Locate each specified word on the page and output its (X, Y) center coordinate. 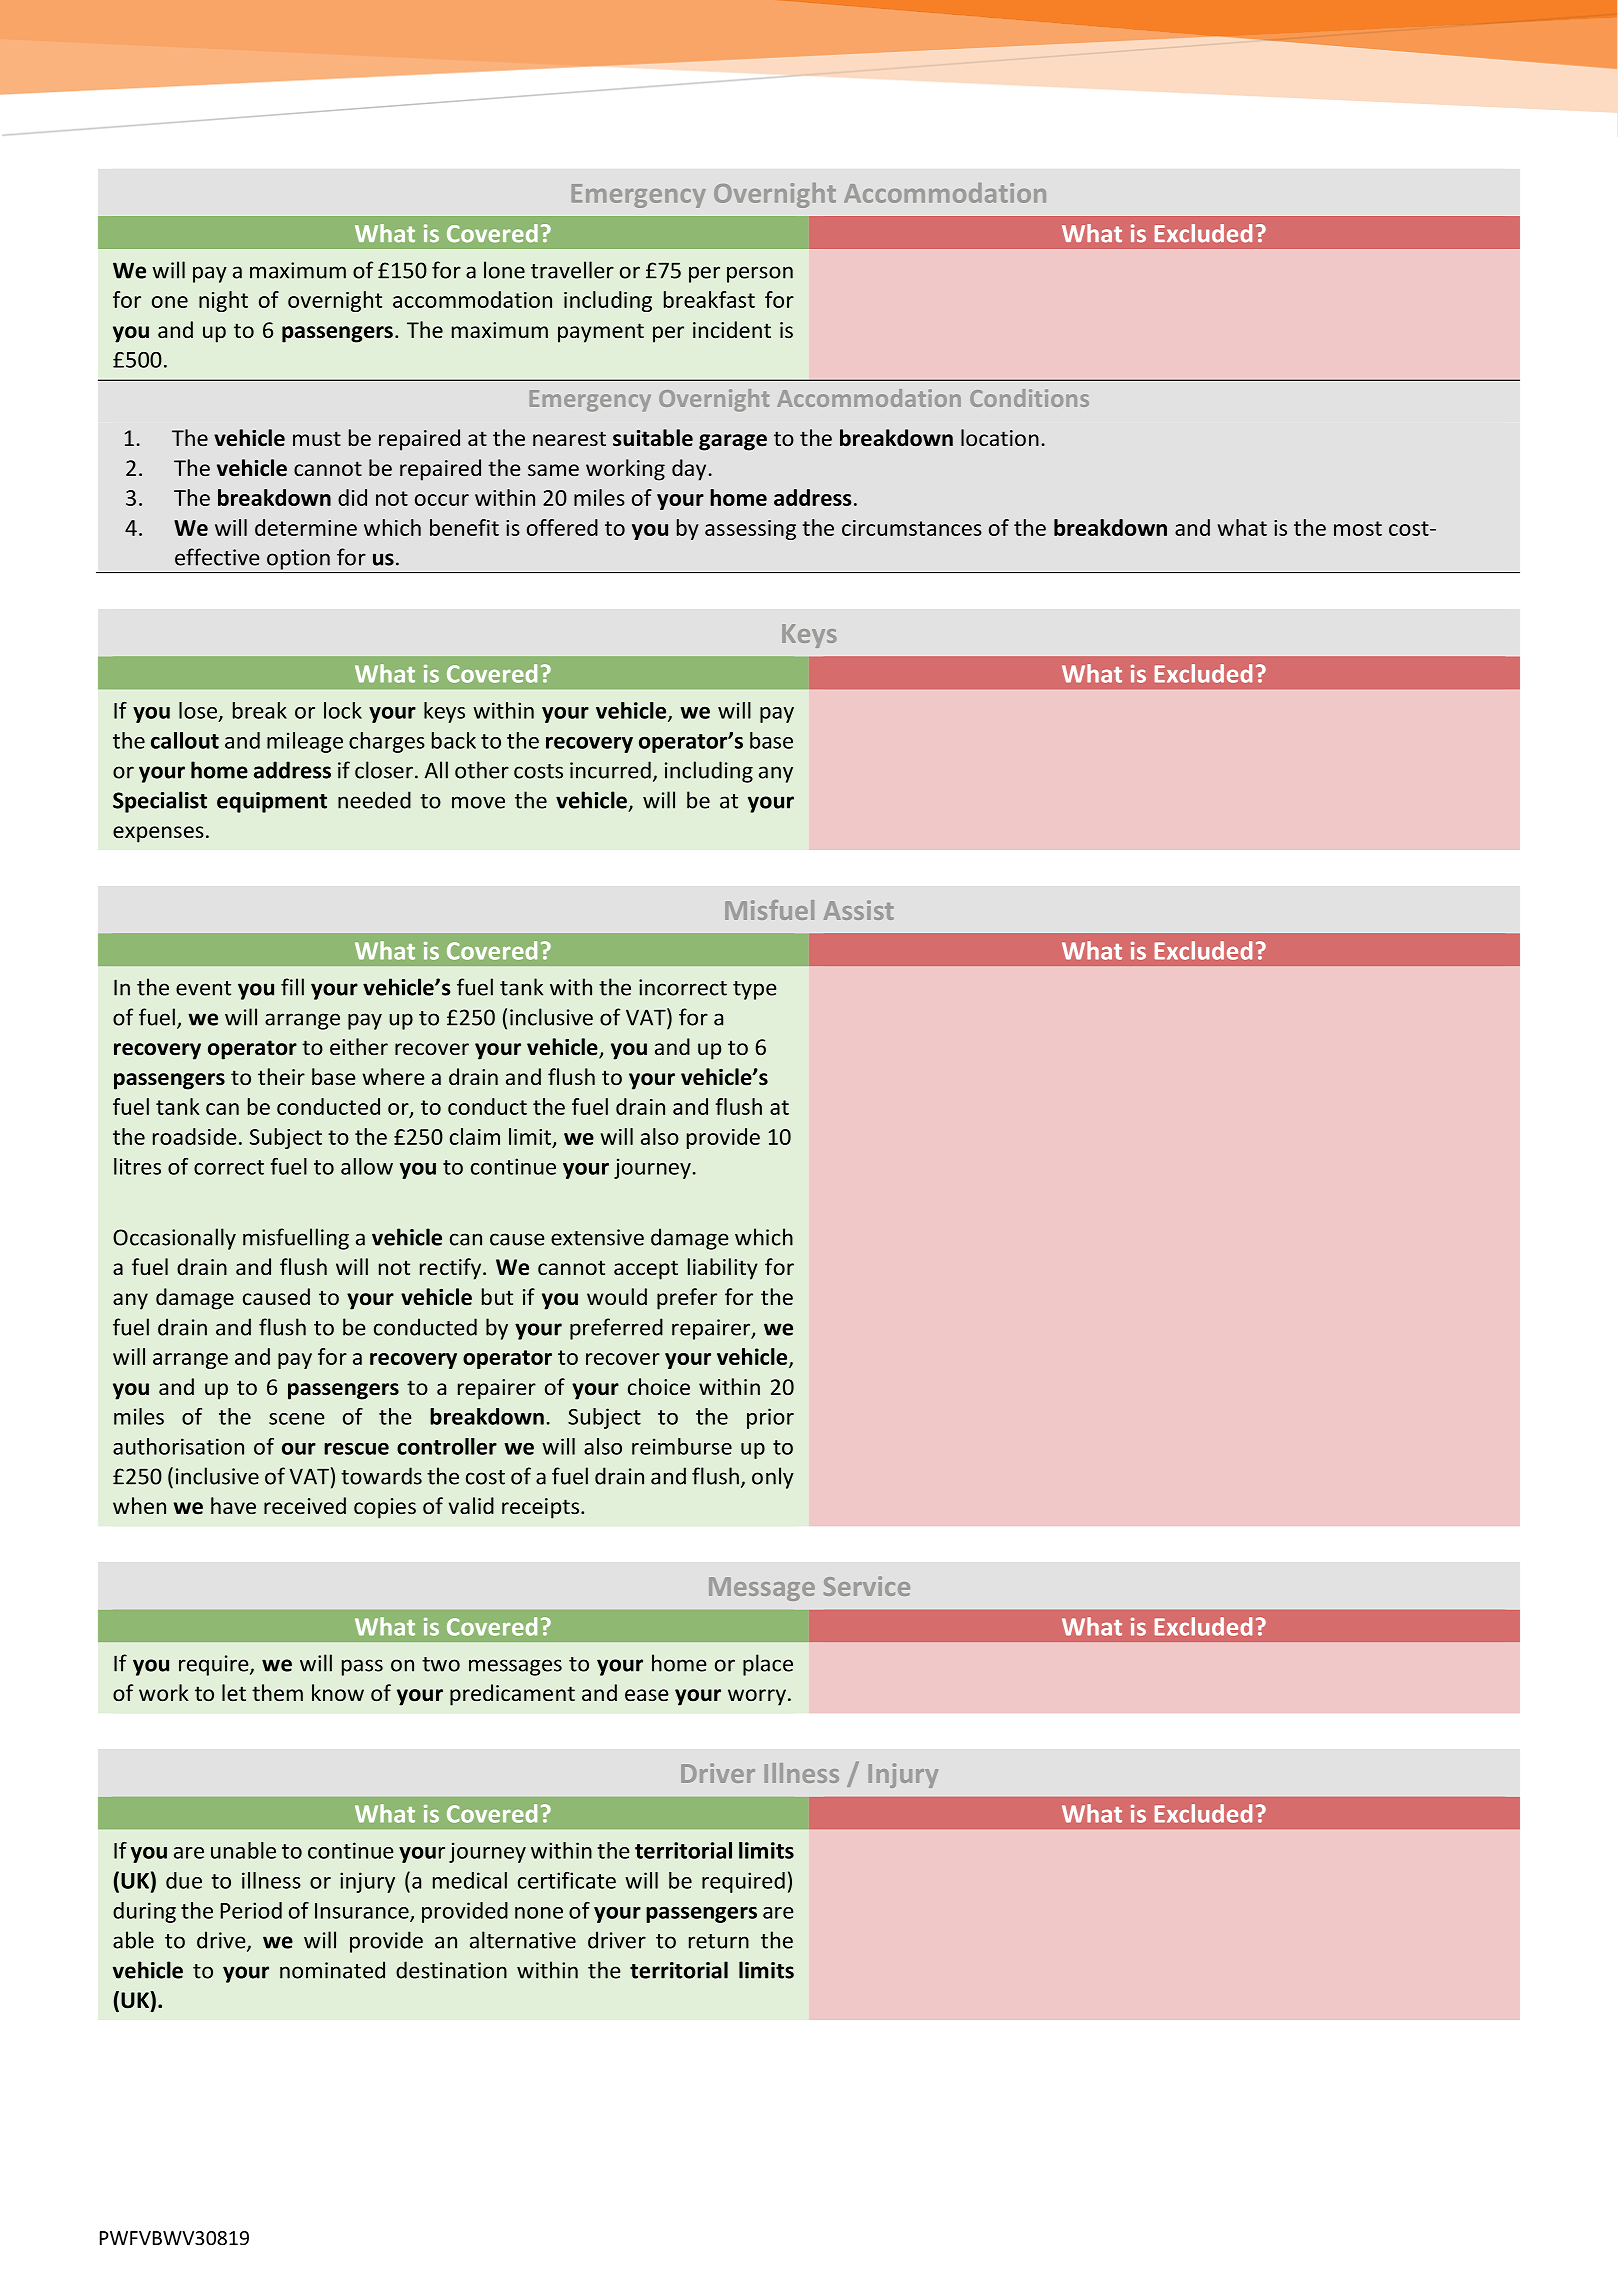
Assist (859, 910)
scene (297, 1419)
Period (251, 1910)
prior (770, 1418)
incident (732, 329)
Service (867, 1586)
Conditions (1029, 398)
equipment (272, 802)
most (1358, 528)
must (317, 438)
